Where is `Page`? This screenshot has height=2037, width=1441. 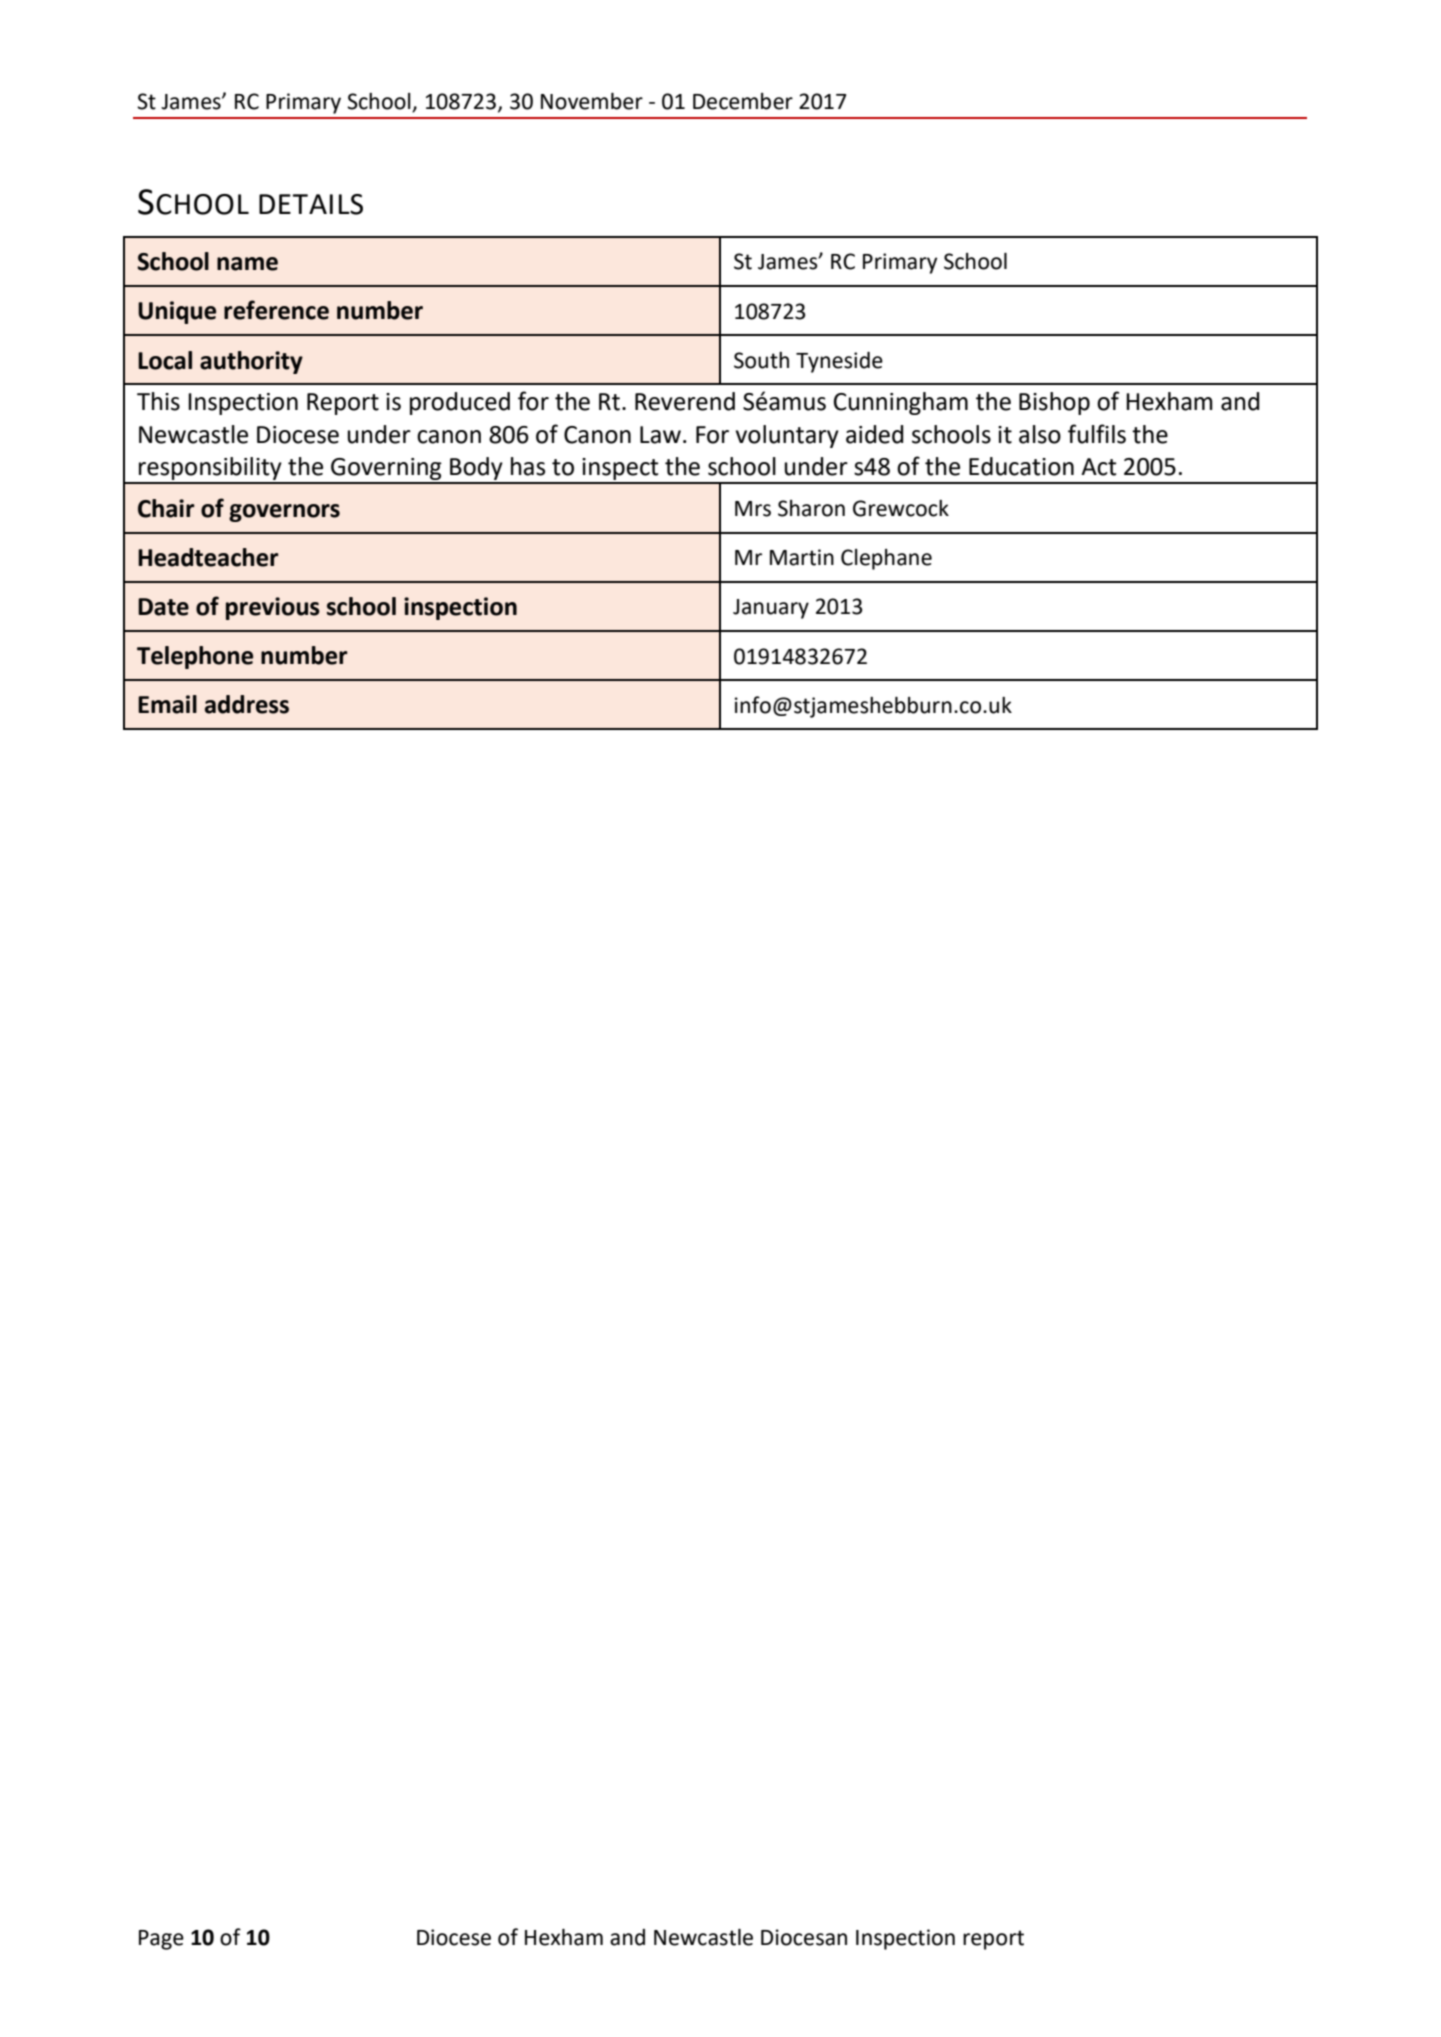 Page is located at coordinates (161, 1940).
